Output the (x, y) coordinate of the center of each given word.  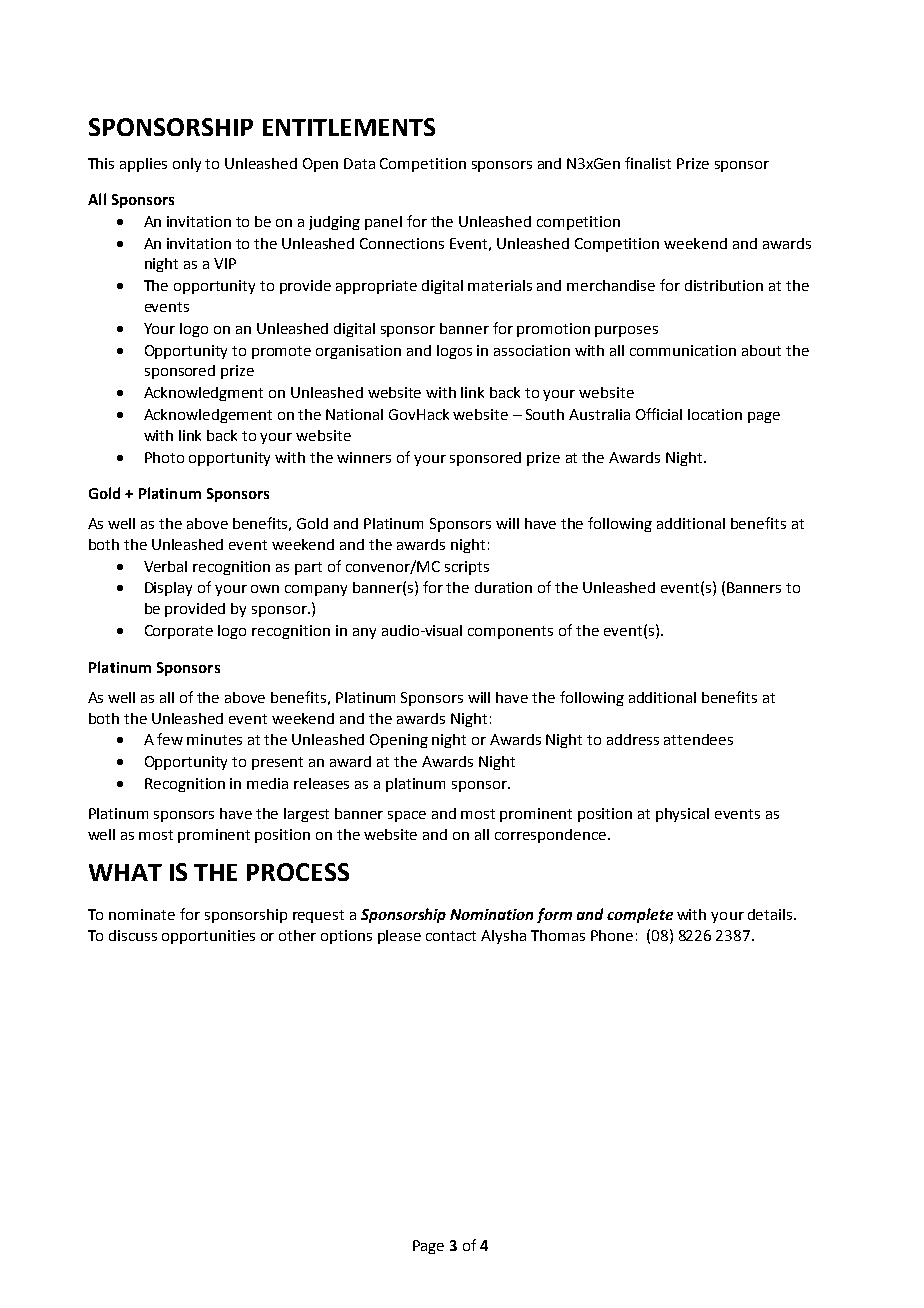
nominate (142, 914)
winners (364, 457)
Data (359, 163)
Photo (164, 457)
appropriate (376, 287)
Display (168, 589)
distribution (724, 285)
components (510, 632)
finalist (648, 163)
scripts (467, 568)
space (407, 816)
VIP (225, 263)
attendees (698, 739)
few (170, 739)
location (715, 414)
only (187, 165)
